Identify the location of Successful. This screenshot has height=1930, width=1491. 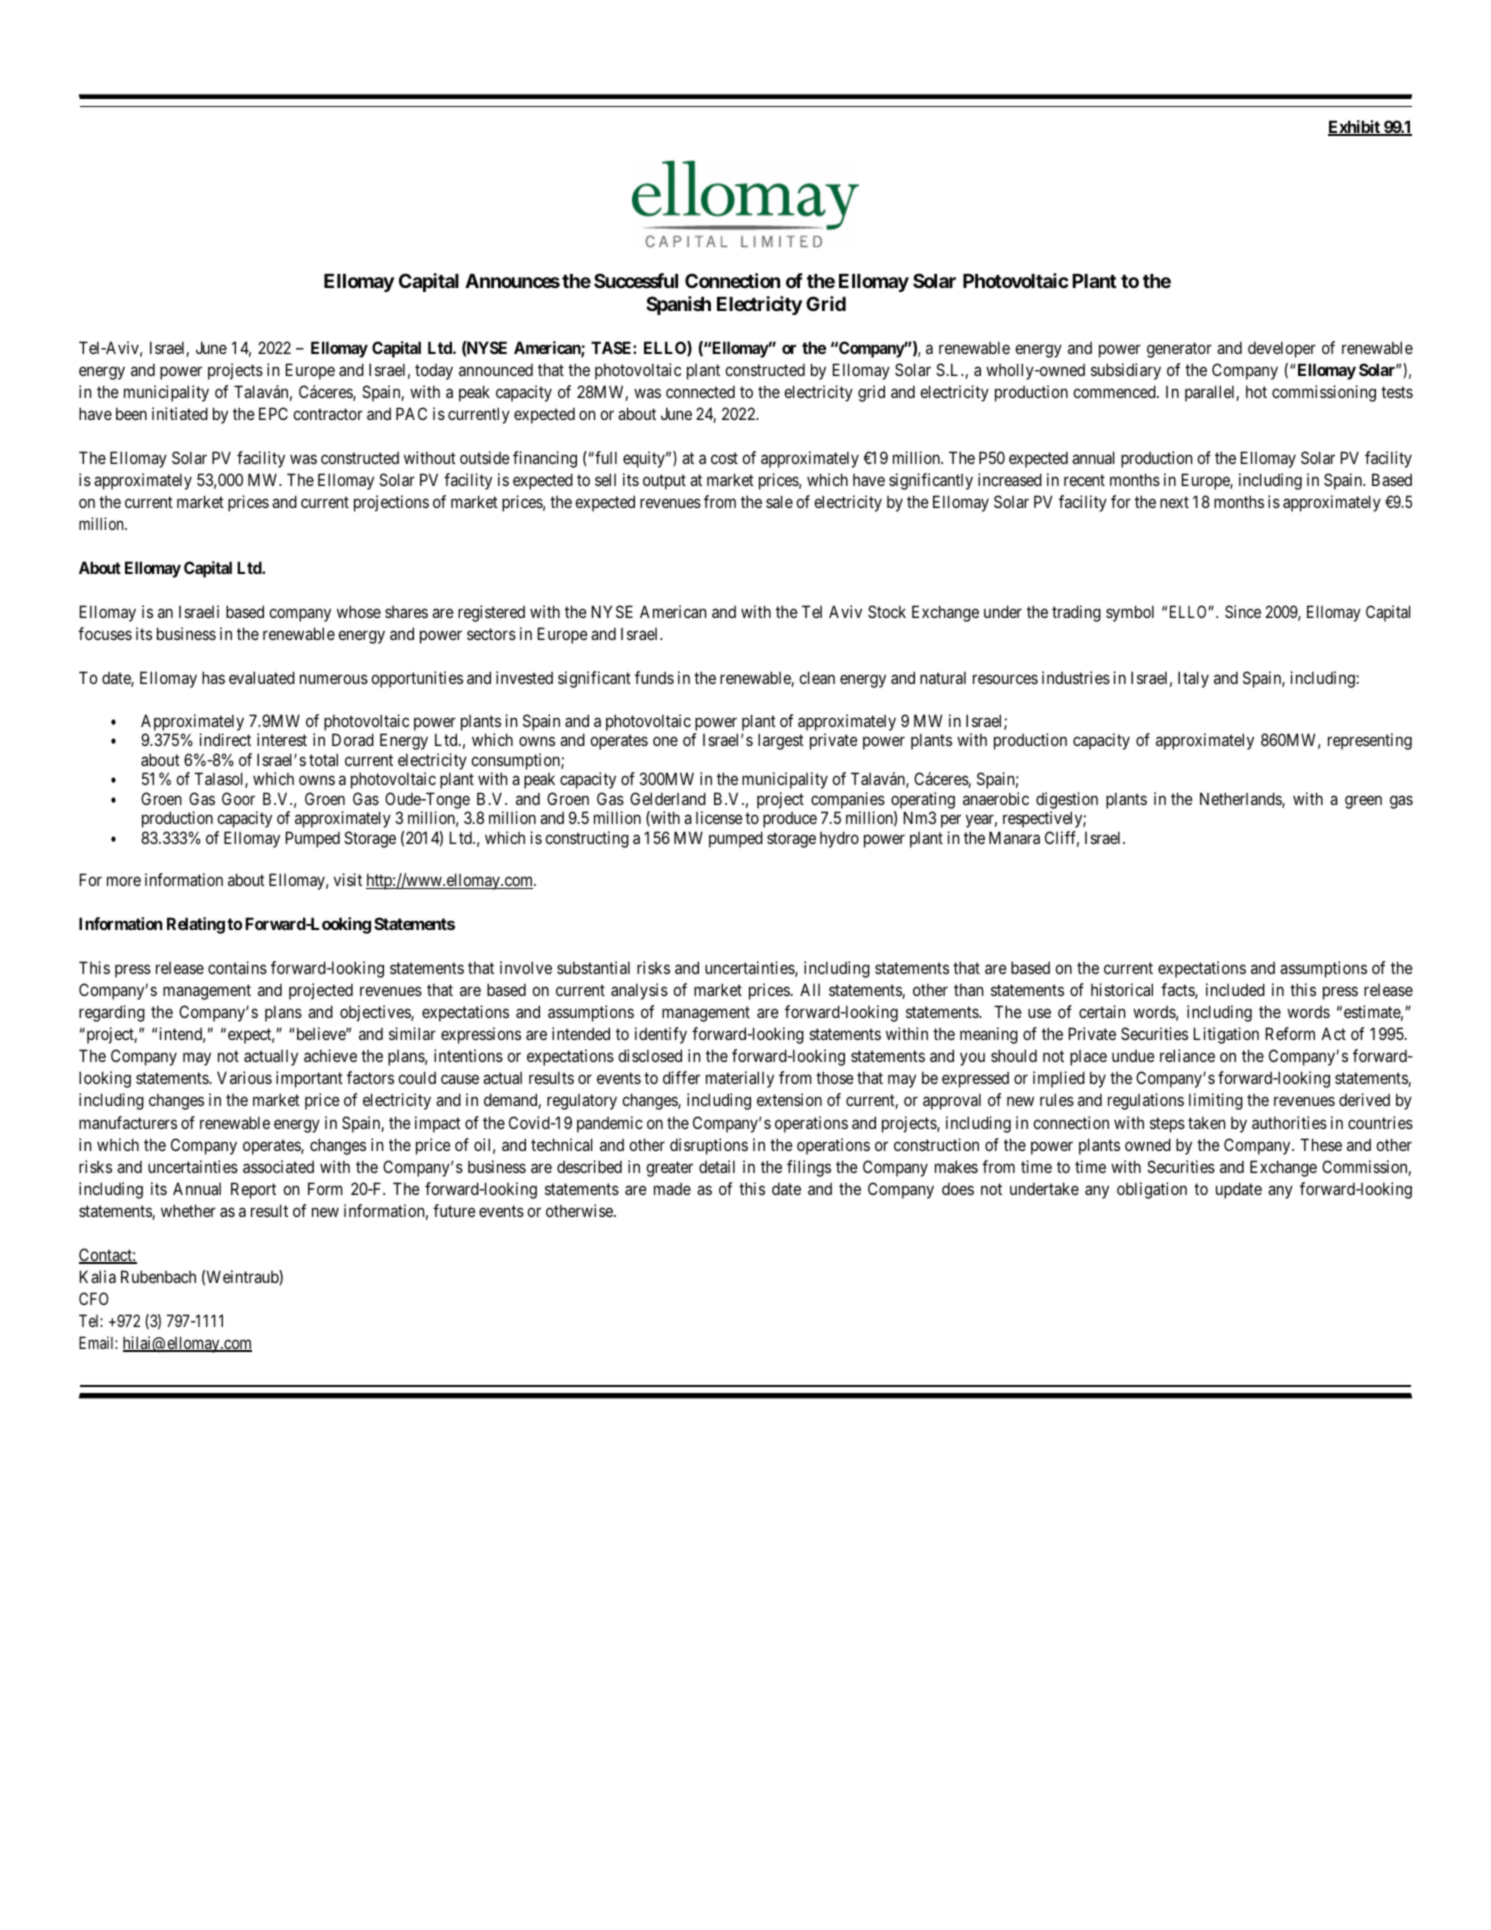
(636, 280).
